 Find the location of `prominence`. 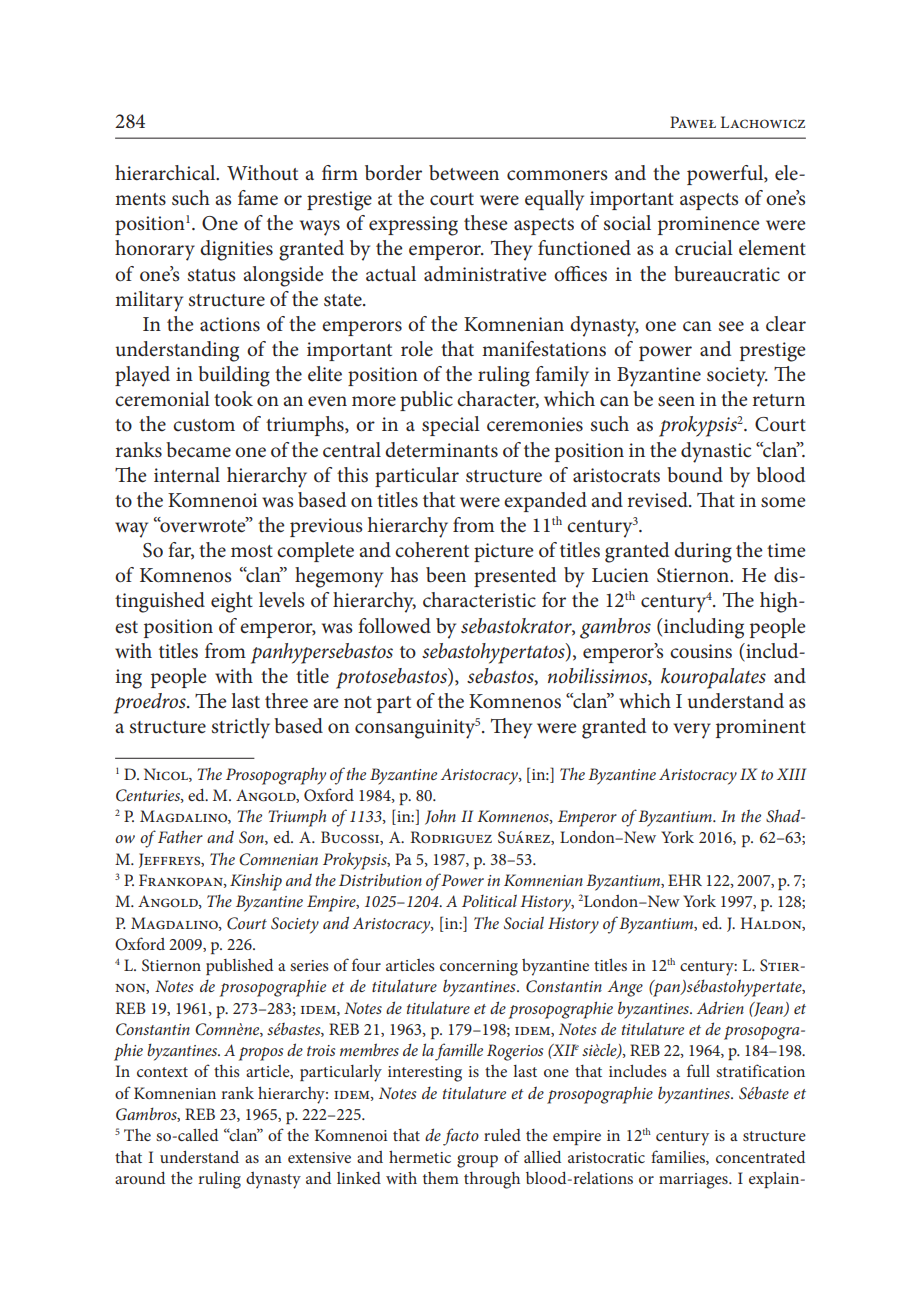

prominence is located at coordinates (709, 225).
